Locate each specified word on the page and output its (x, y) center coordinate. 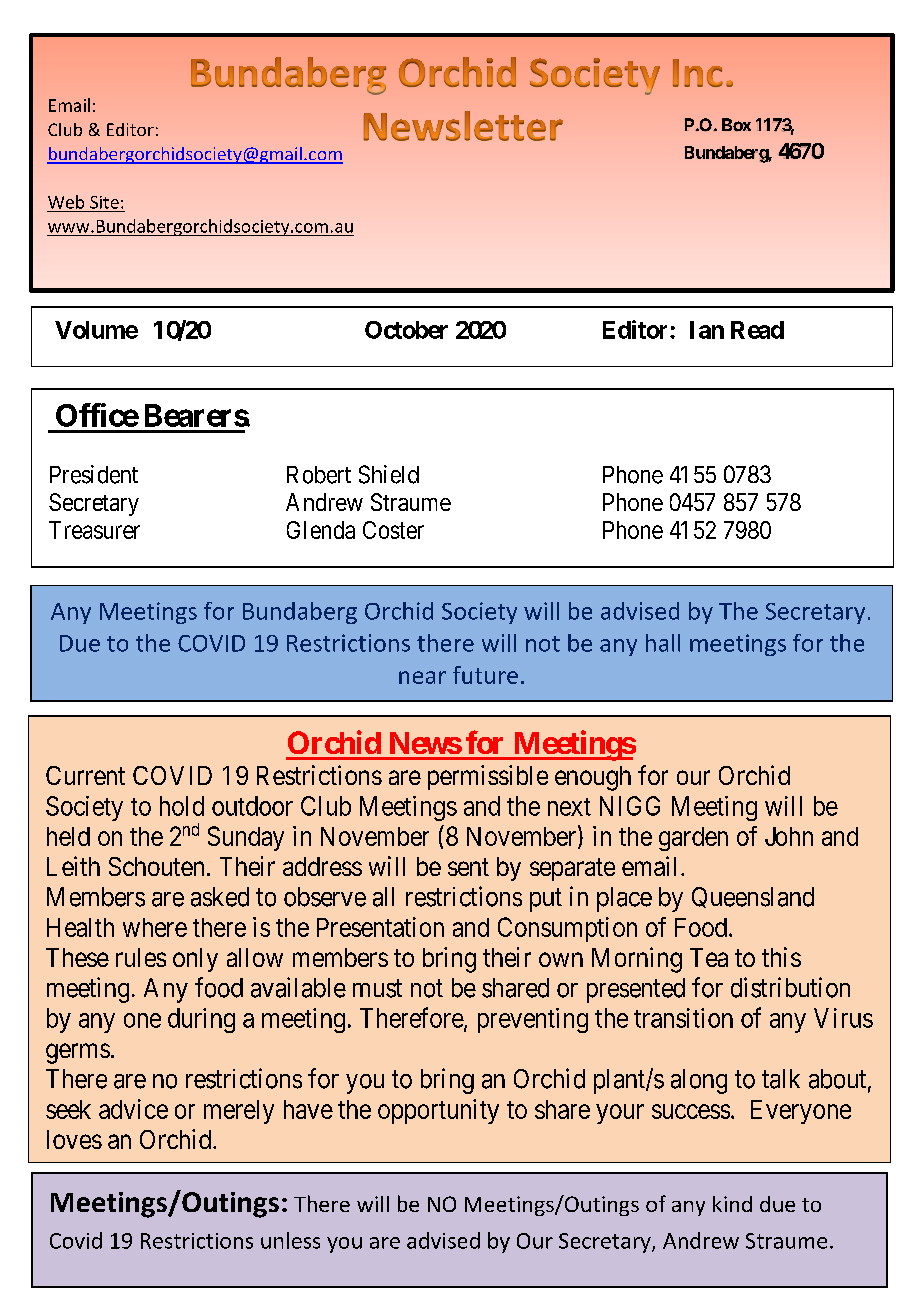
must (377, 989)
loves (74, 1139)
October (406, 330)
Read (757, 330)
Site (104, 202)
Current (85, 775)
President (94, 474)
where (155, 927)
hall (663, 643)
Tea (709, 957)
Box (736, 124)
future (485, 675)
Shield (389, 474)
